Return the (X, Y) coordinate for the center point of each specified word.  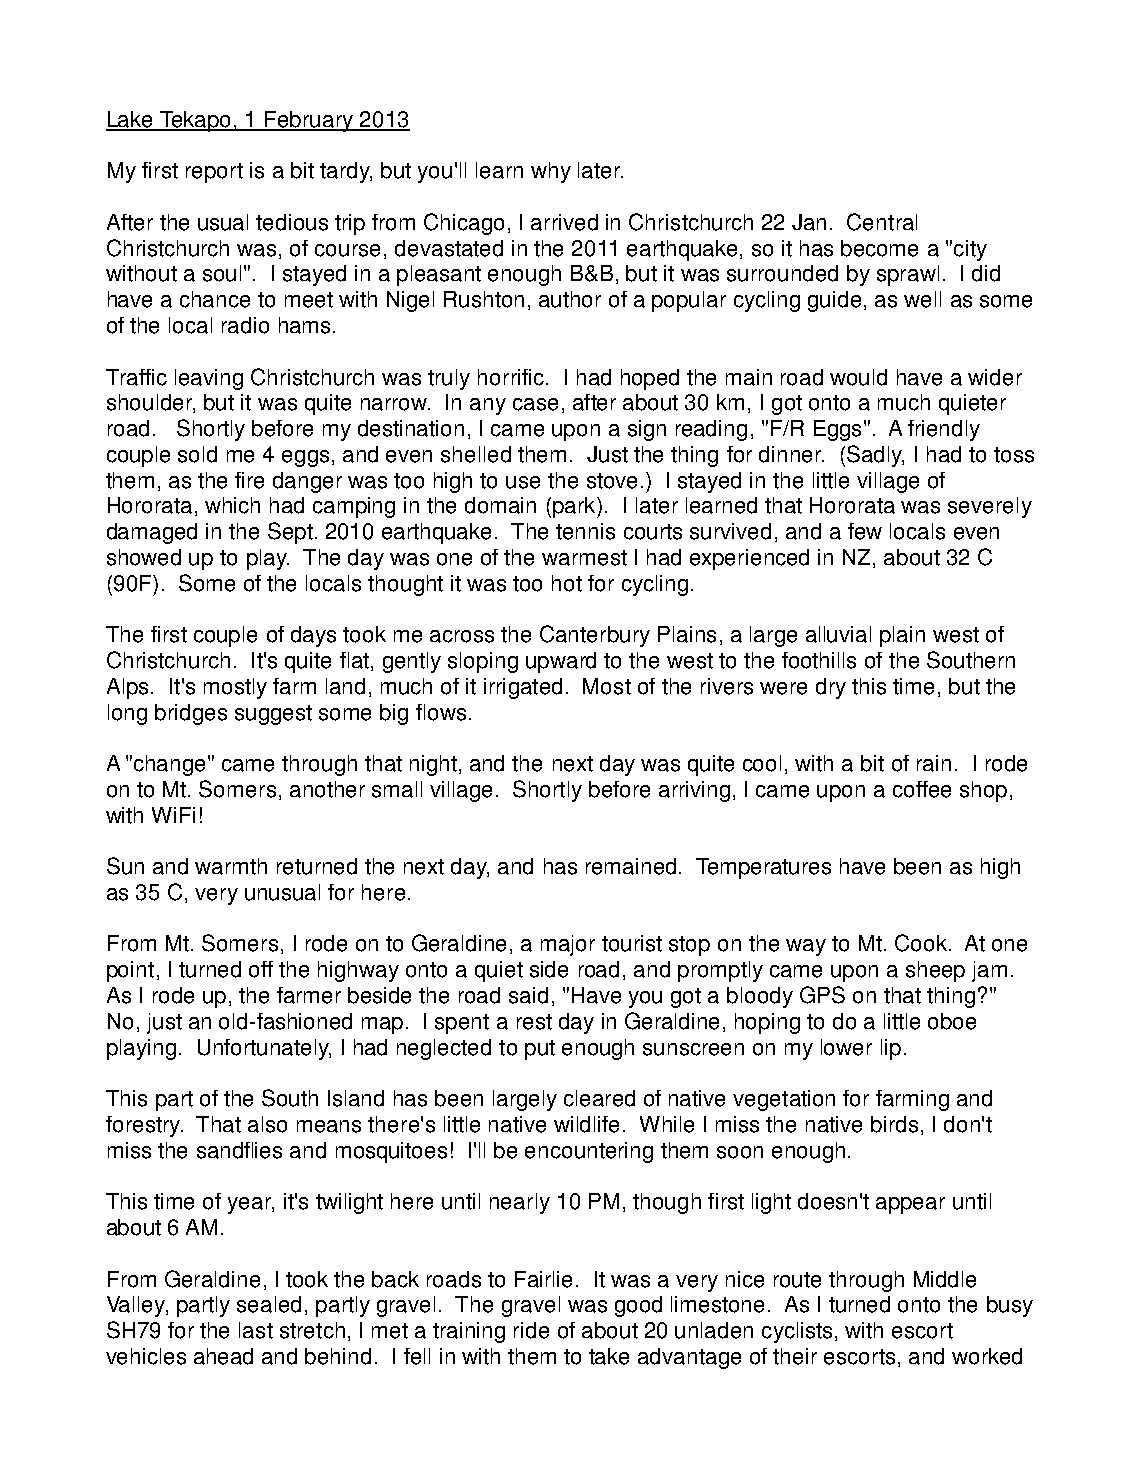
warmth (231, 866)
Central (882, 222)
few (865, 531)
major (568, 945)
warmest (584, 558)
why (551, 172)
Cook (921, 943)
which (232, 505)
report (214, 173)
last (256, 1330)
